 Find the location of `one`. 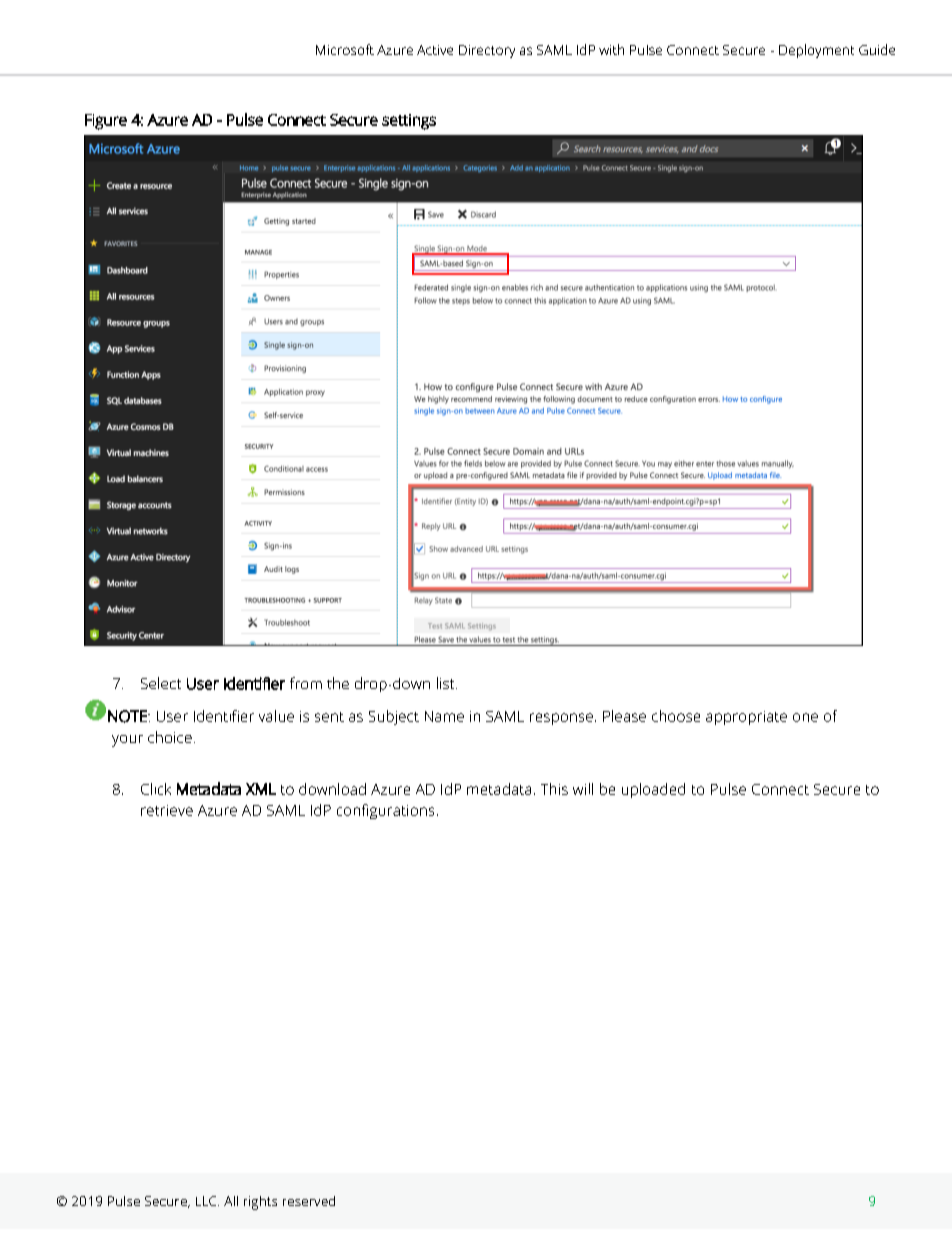

one is located at coordinates (805, 717).
